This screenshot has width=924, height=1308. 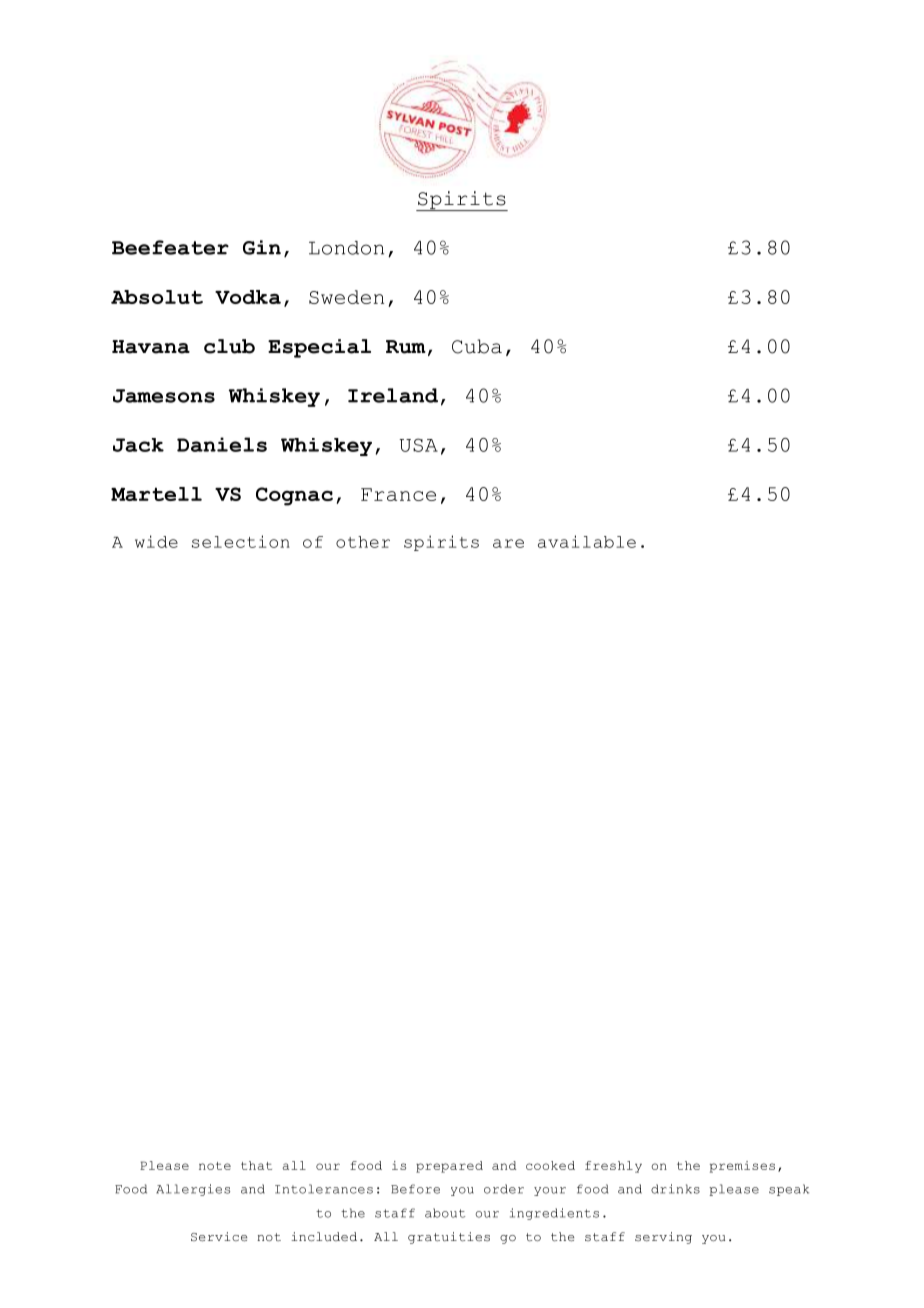 I want to click on cooked, so click(x=550, y=1165).
